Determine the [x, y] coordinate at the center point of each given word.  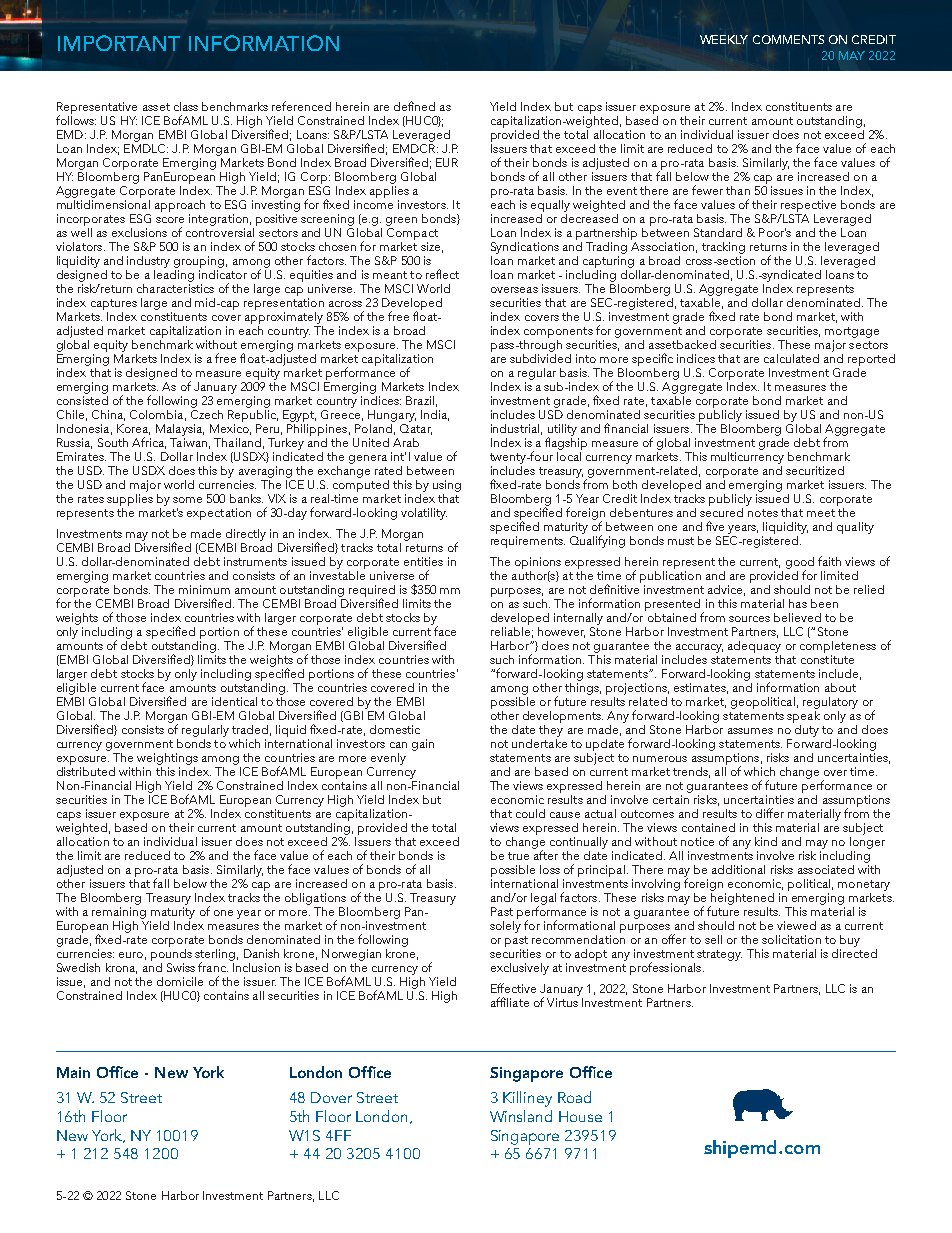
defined [414, 106]
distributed [86, 770]
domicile [180, 981]
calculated [791, 358]
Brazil [420, 400]
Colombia [156, 414]
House [580, 1116]
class [186, 106]
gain [423, 745]
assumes [750, 731]
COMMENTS [788, 39]
